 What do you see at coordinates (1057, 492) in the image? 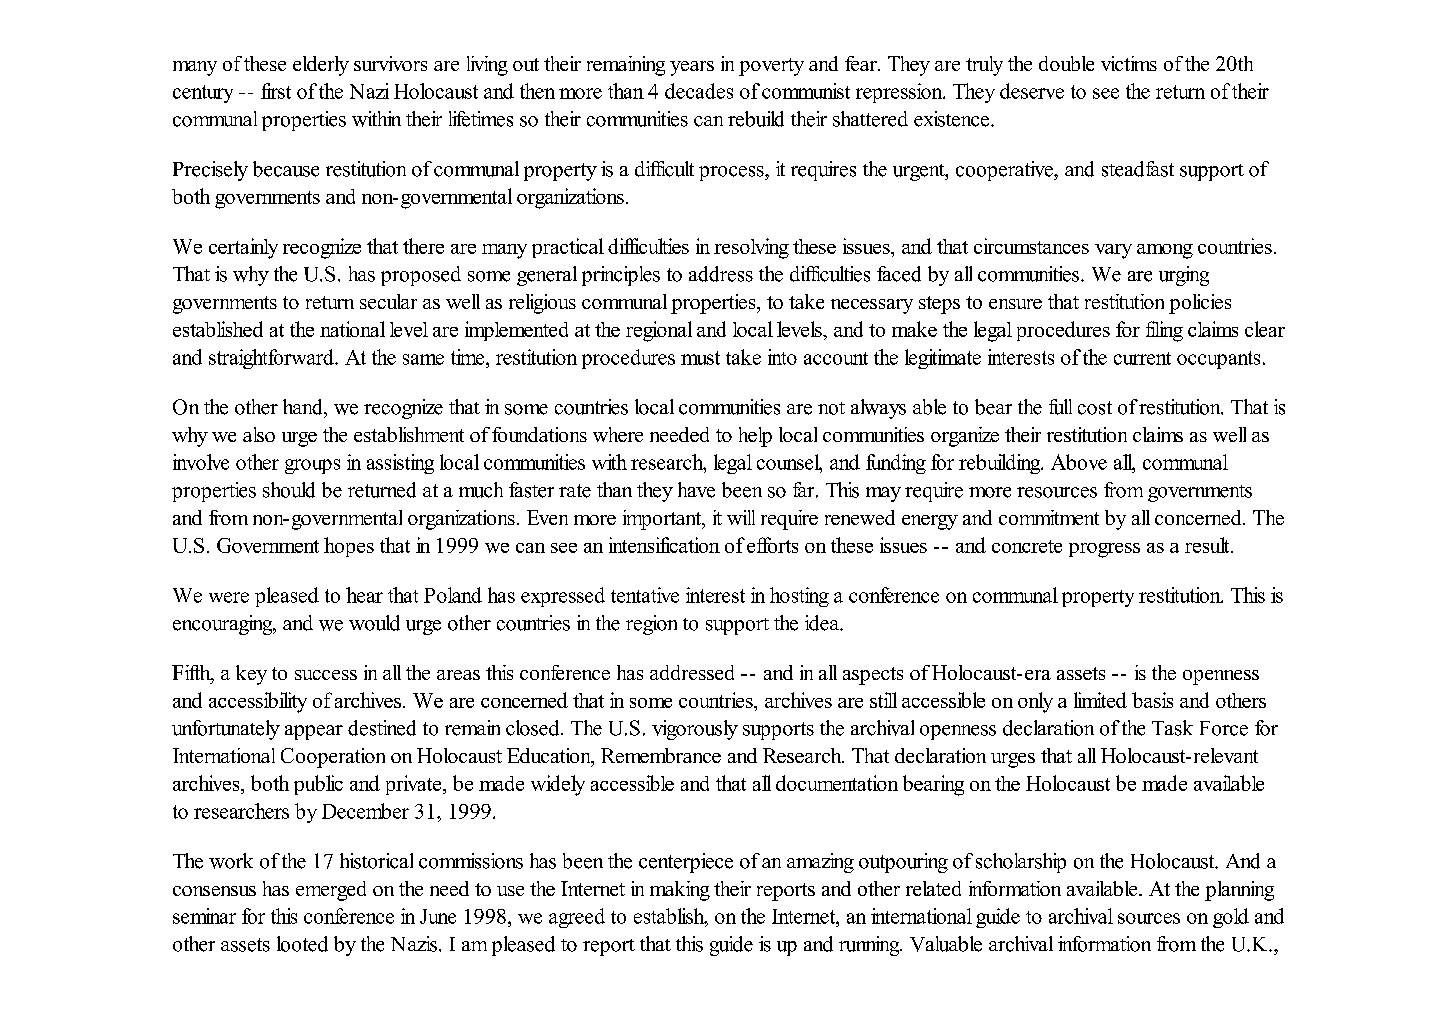
I see `resources` at bounding box center [1057, 492].
